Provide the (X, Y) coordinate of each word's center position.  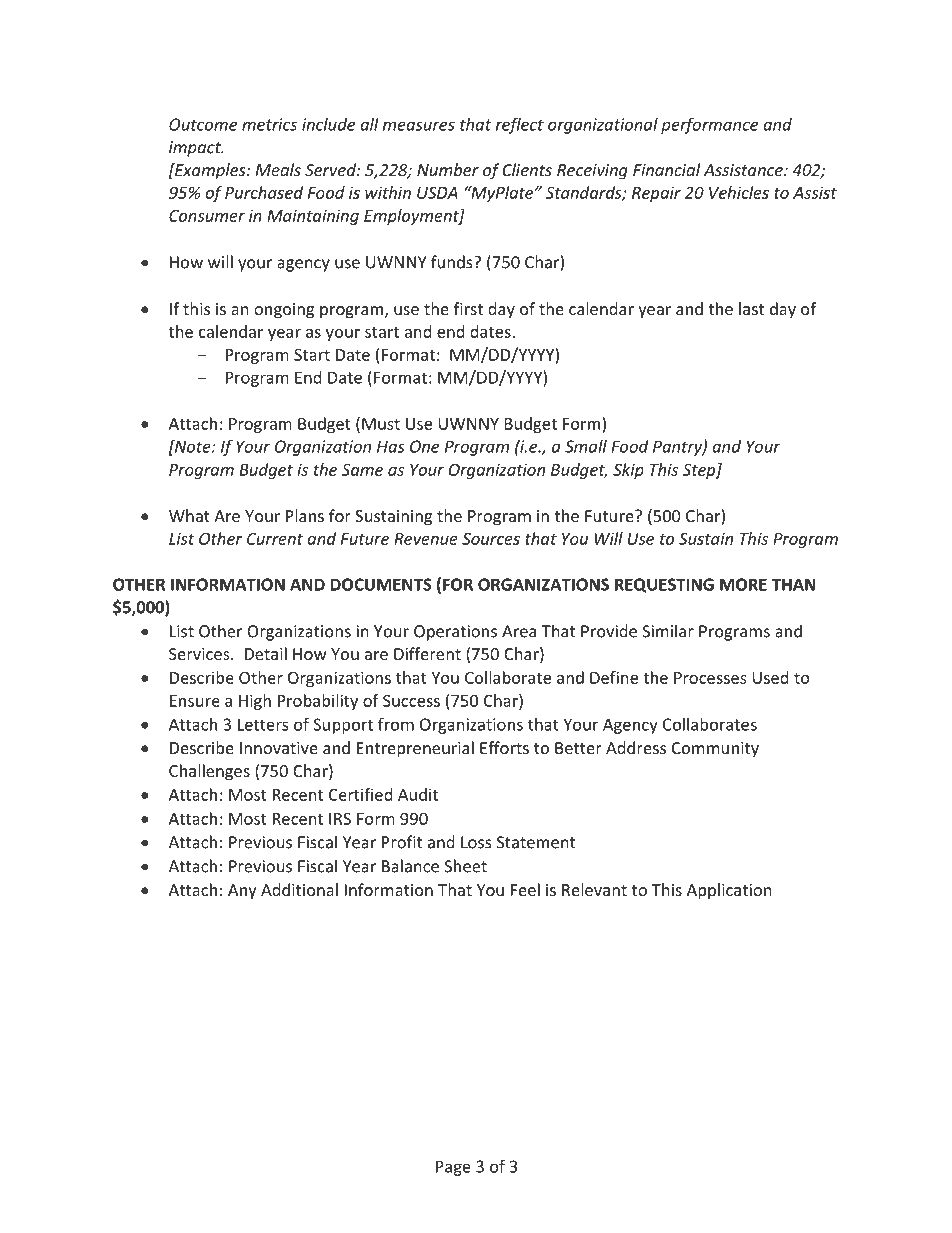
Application (729, 891)
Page (453, 1168)
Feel (525, 889)
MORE (743, 584)
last (751, 308)
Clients (527, 169)
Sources (491, 538)
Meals (278, 169)
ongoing (284, 311)
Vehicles (739, 192)
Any (242, 892)
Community (715, 750)
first (468, 308)
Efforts (504, 747)
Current (275, 539)
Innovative (279, 748)
